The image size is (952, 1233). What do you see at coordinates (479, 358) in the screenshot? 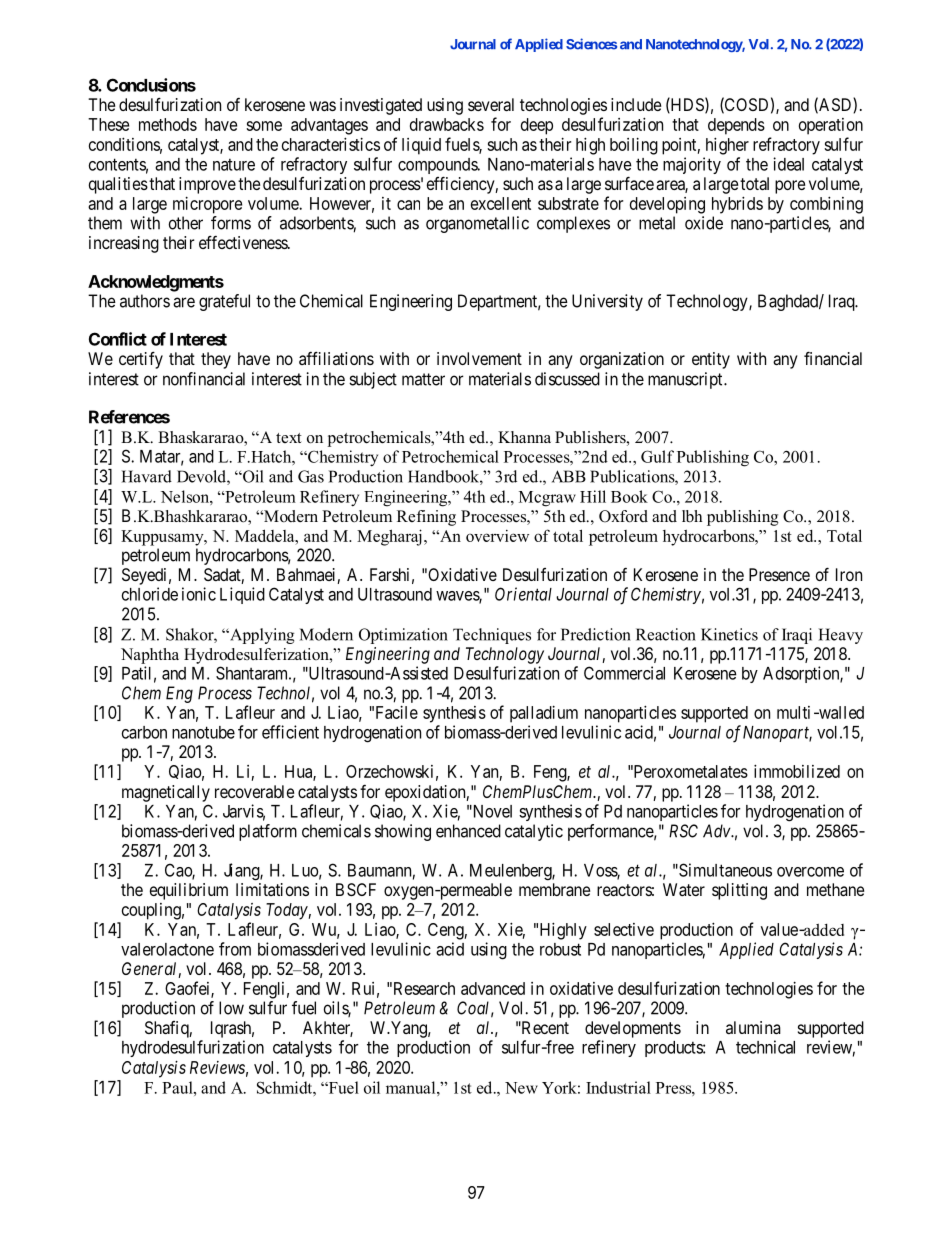
I see `involvement` at bounding box center [479, 358].
